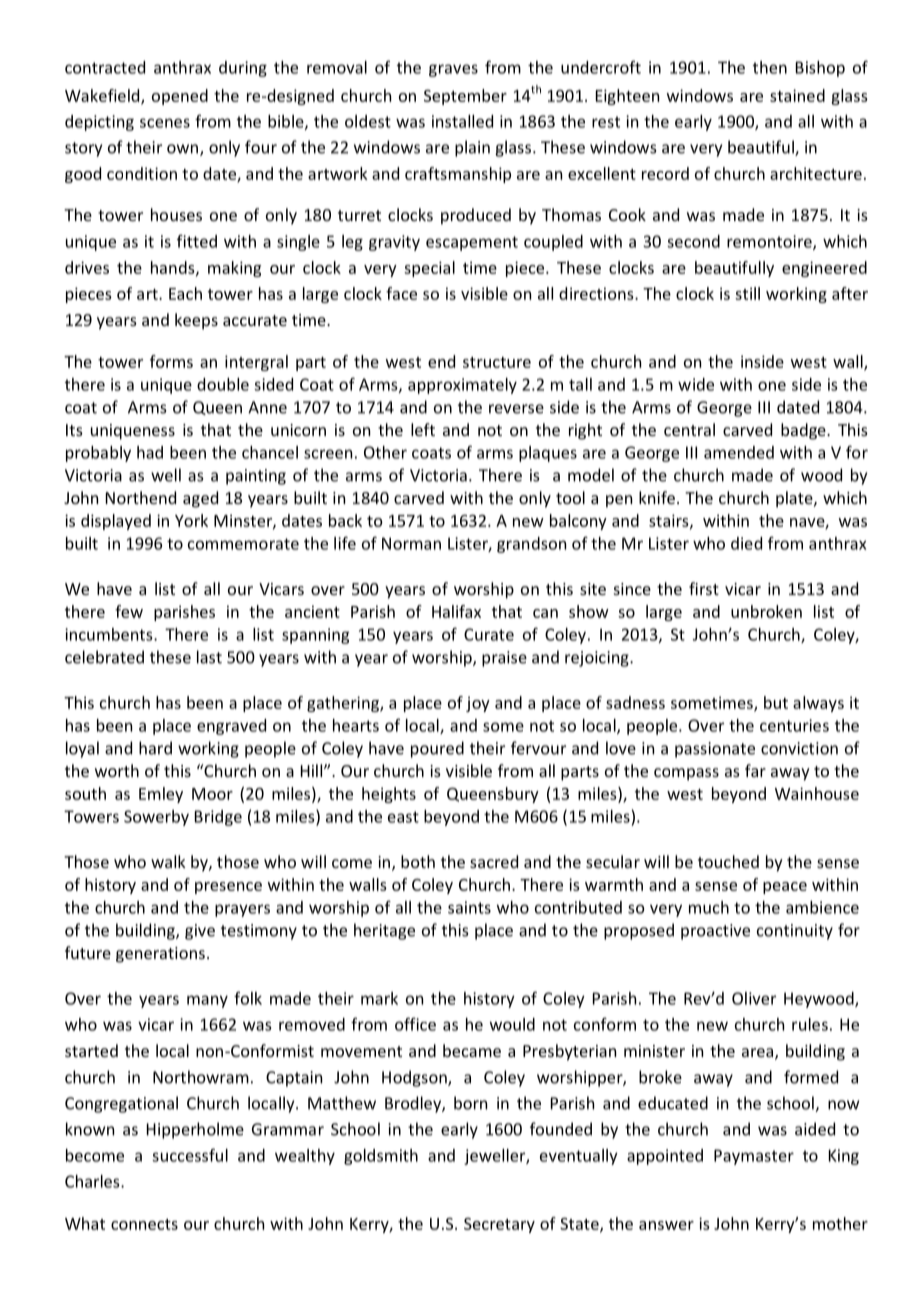 Image resolution: width=924 pixels, height=1308 pixels. I want to click on first, so click(704, 588).
